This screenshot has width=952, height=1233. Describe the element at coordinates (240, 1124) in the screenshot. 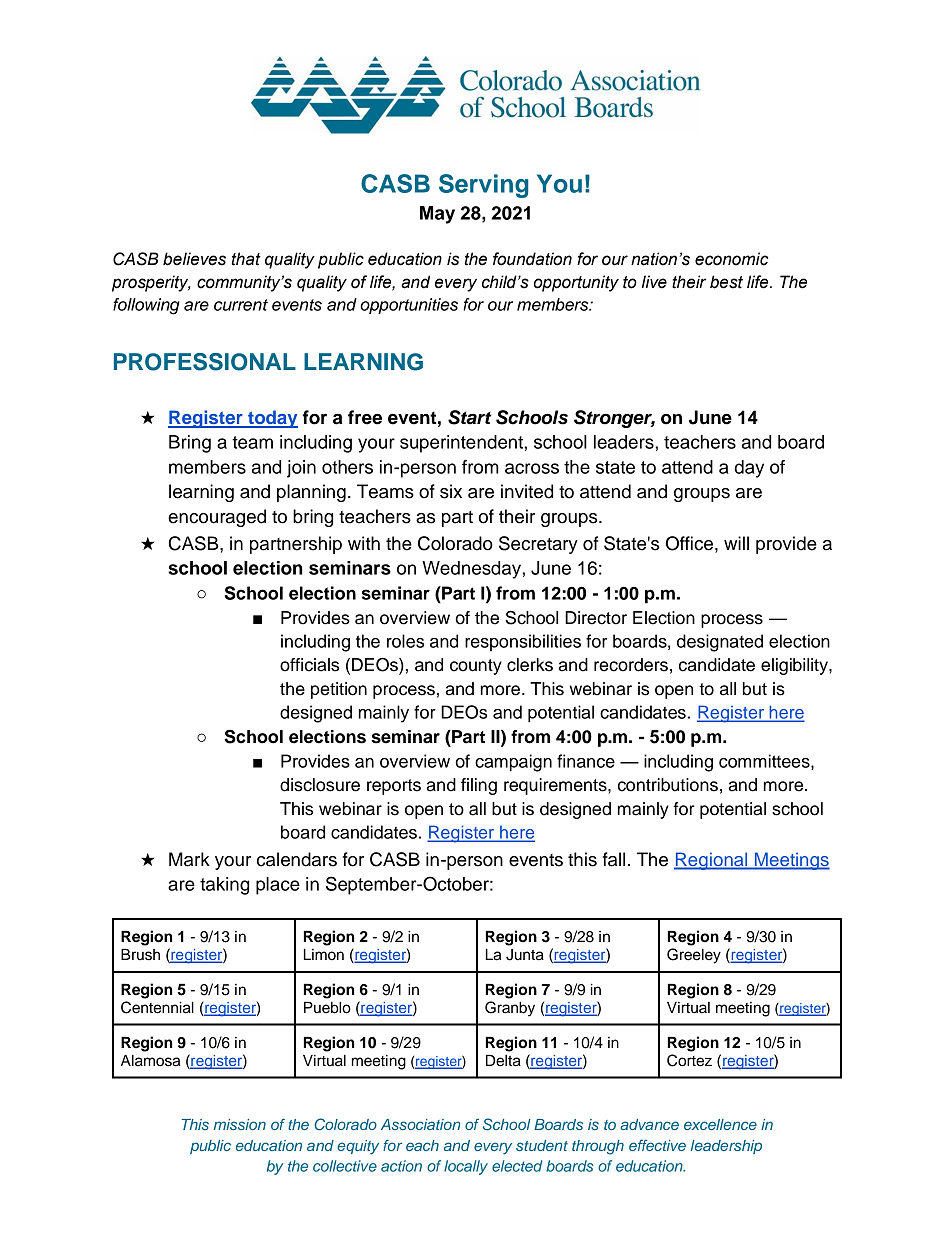

I see `mission` at that location.
